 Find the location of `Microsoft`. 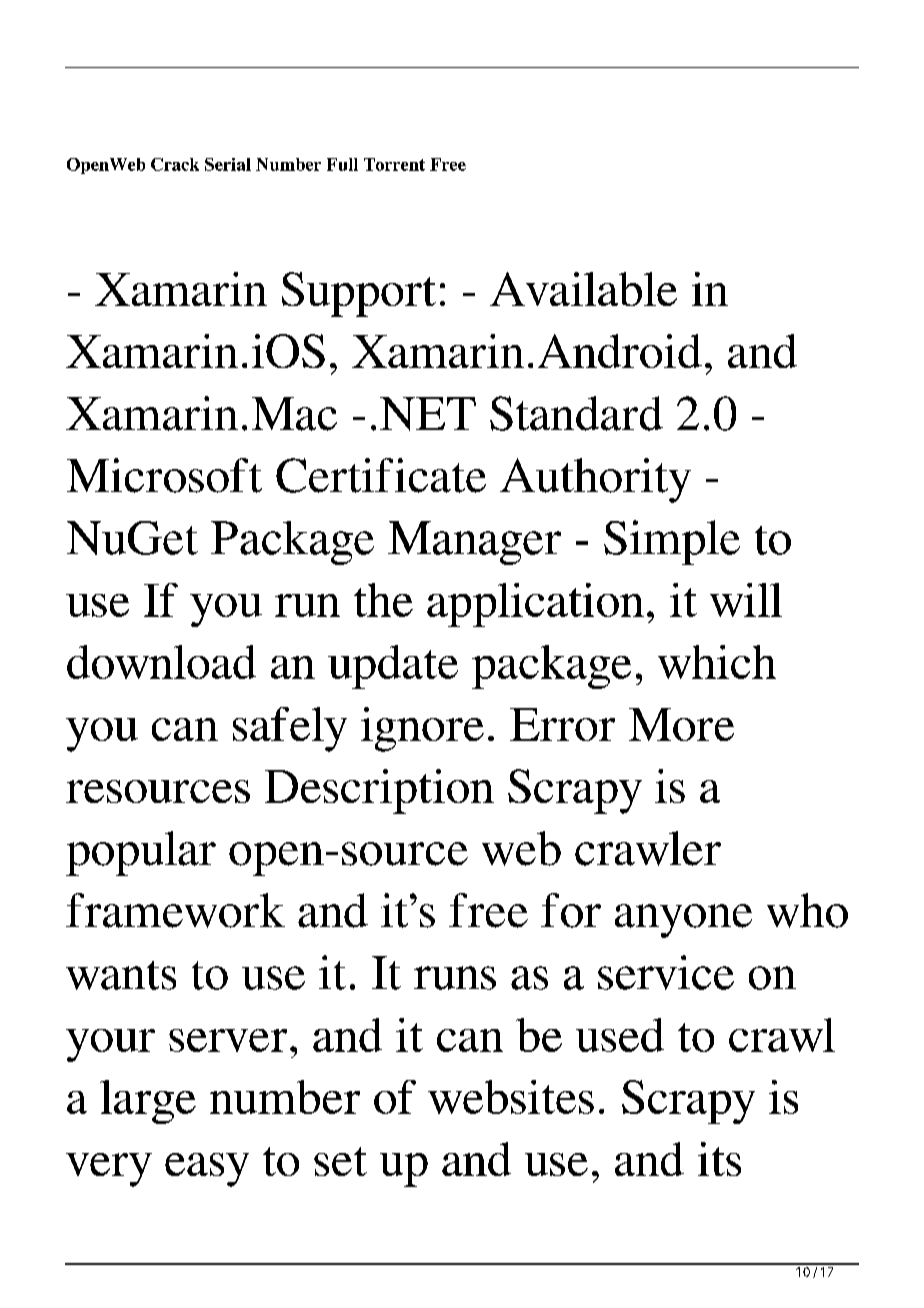

Microsoft is located at coordinates (164, 475).
